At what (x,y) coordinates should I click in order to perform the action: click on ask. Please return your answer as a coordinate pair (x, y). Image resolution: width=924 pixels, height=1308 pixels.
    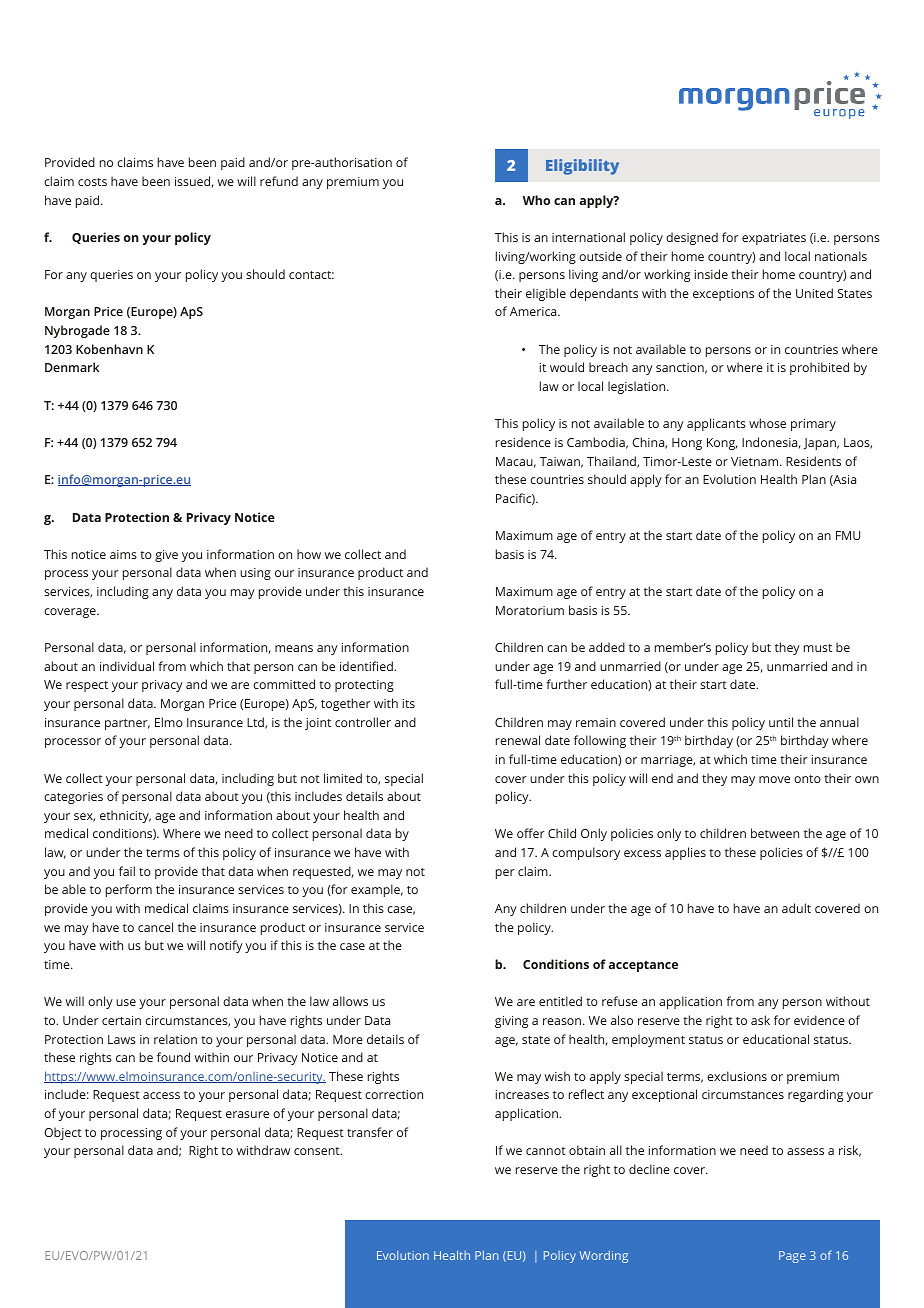
    Looking at the image, I should click on (760, 1020).
